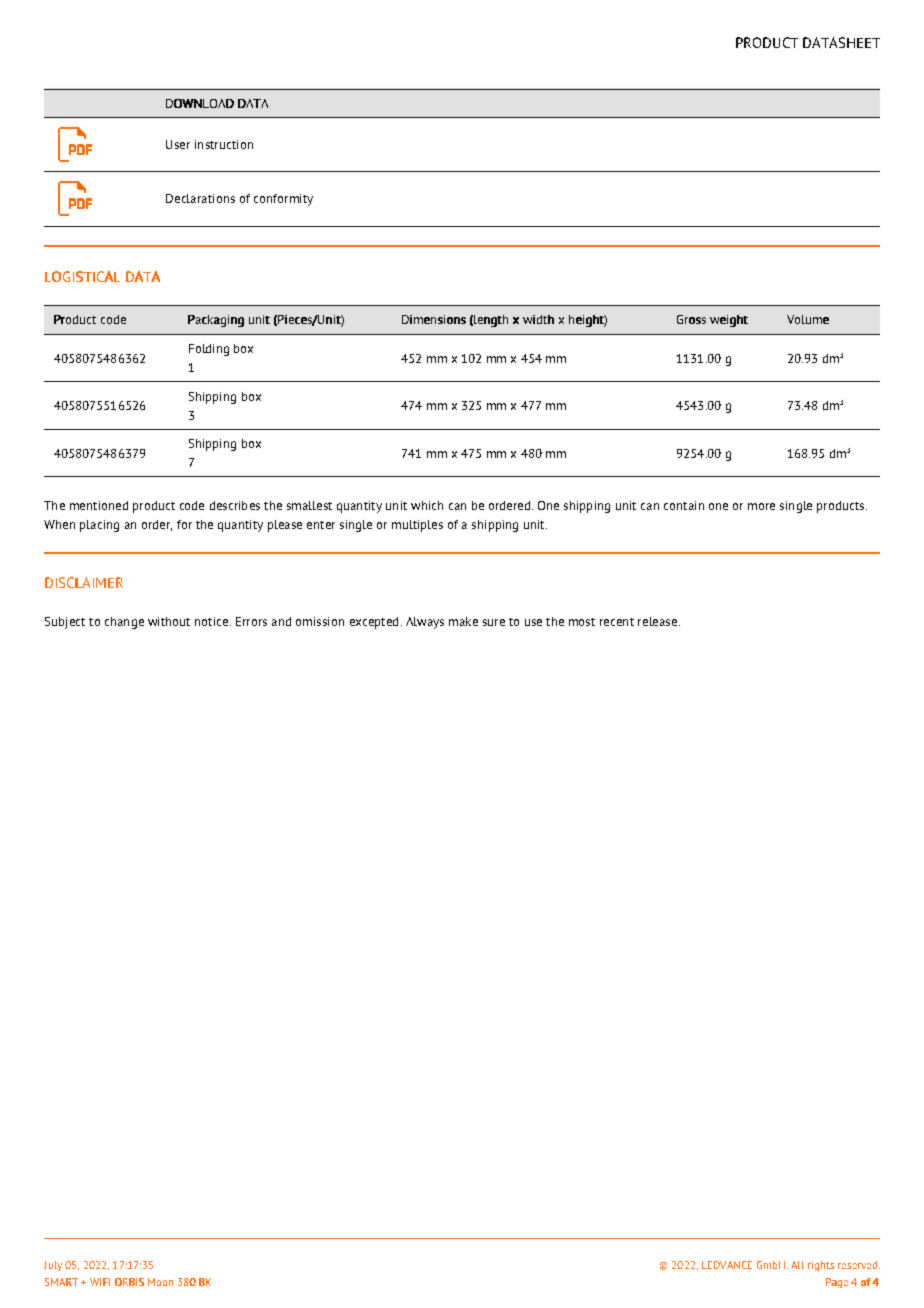 This image has width=924, height=1308. Describe the element at coordinates (657, 621) in the image. I see `release` at that location.
